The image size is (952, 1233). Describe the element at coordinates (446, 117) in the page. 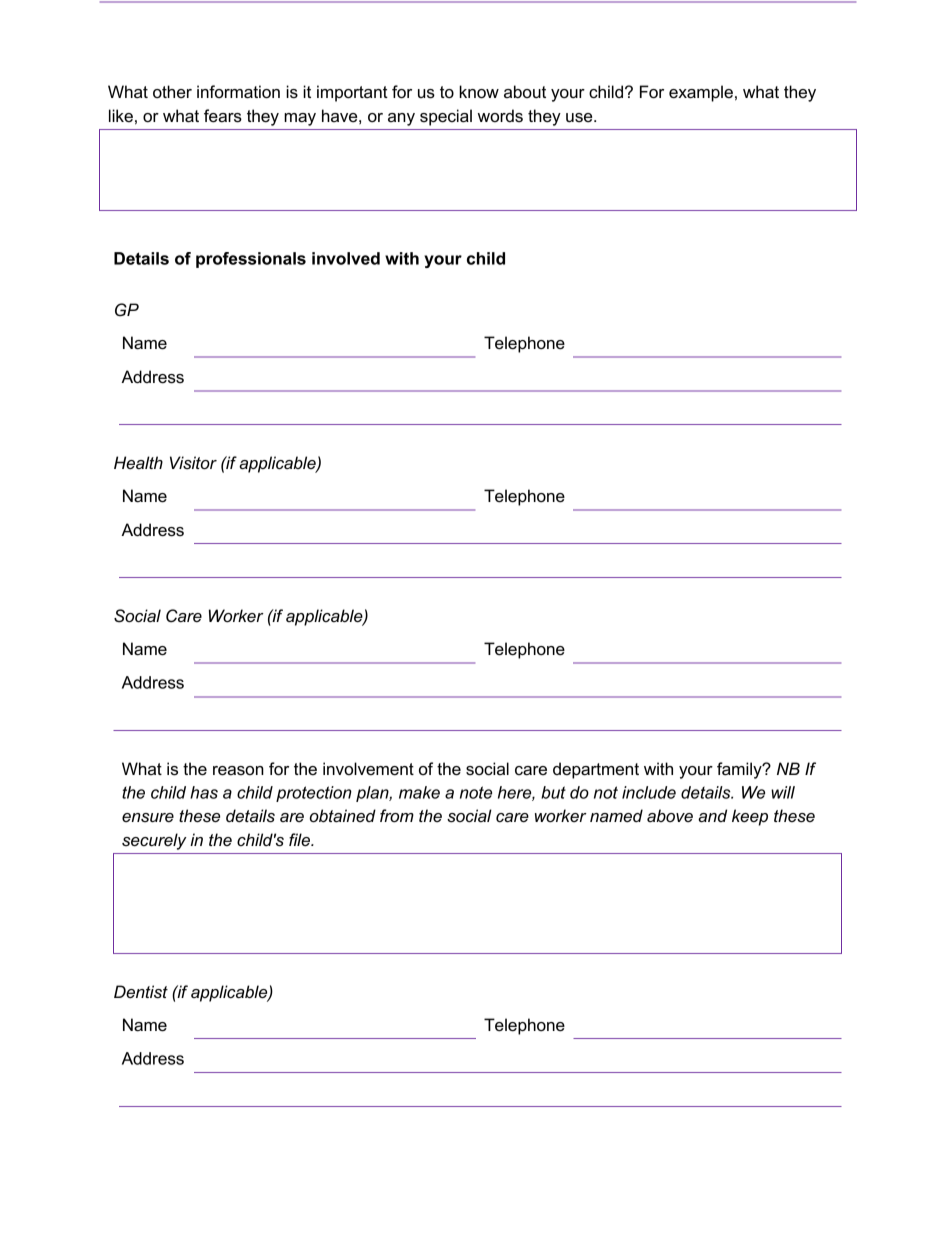

I see `special` at that location.
